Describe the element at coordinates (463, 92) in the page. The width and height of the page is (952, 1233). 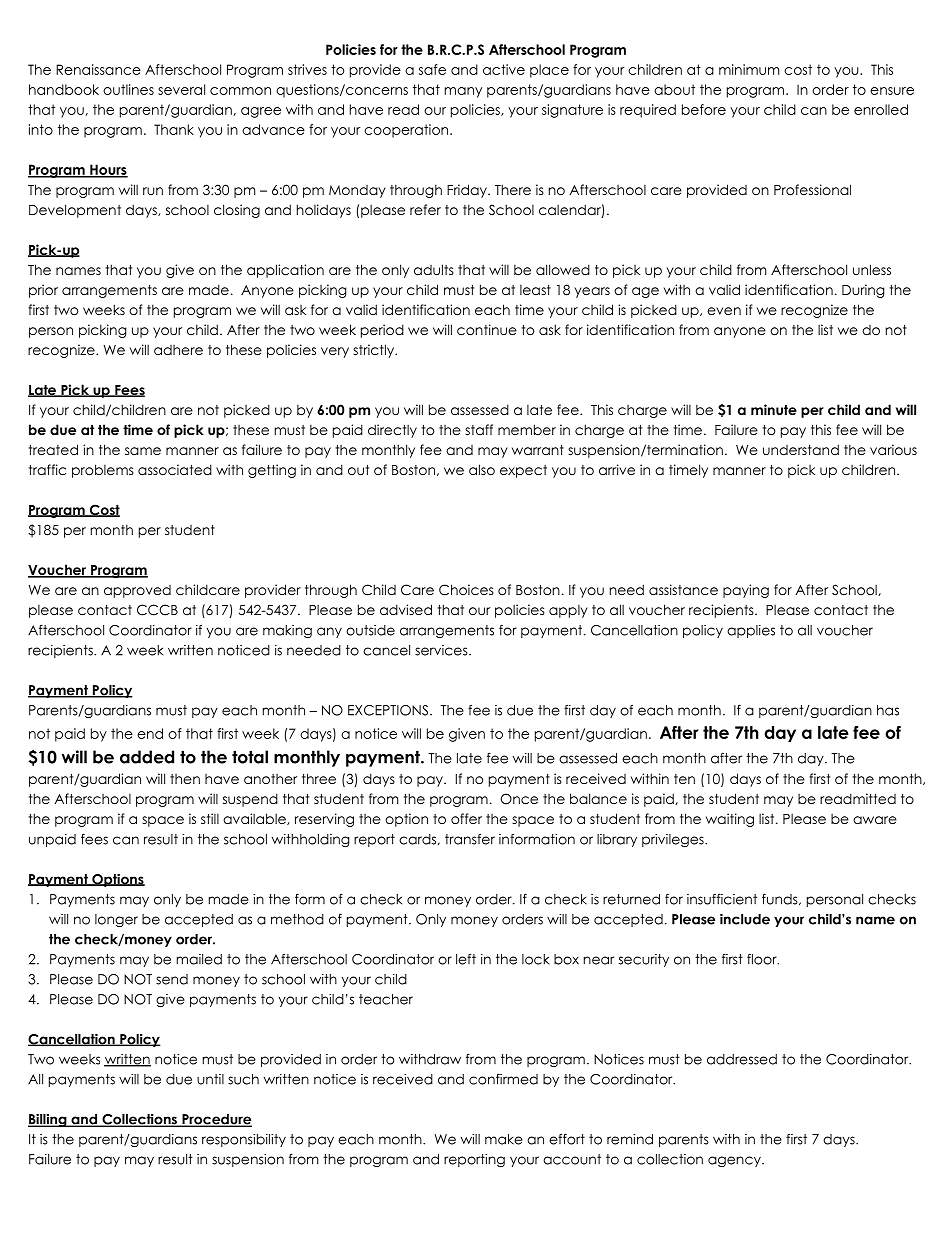
I see `many` at that location.
